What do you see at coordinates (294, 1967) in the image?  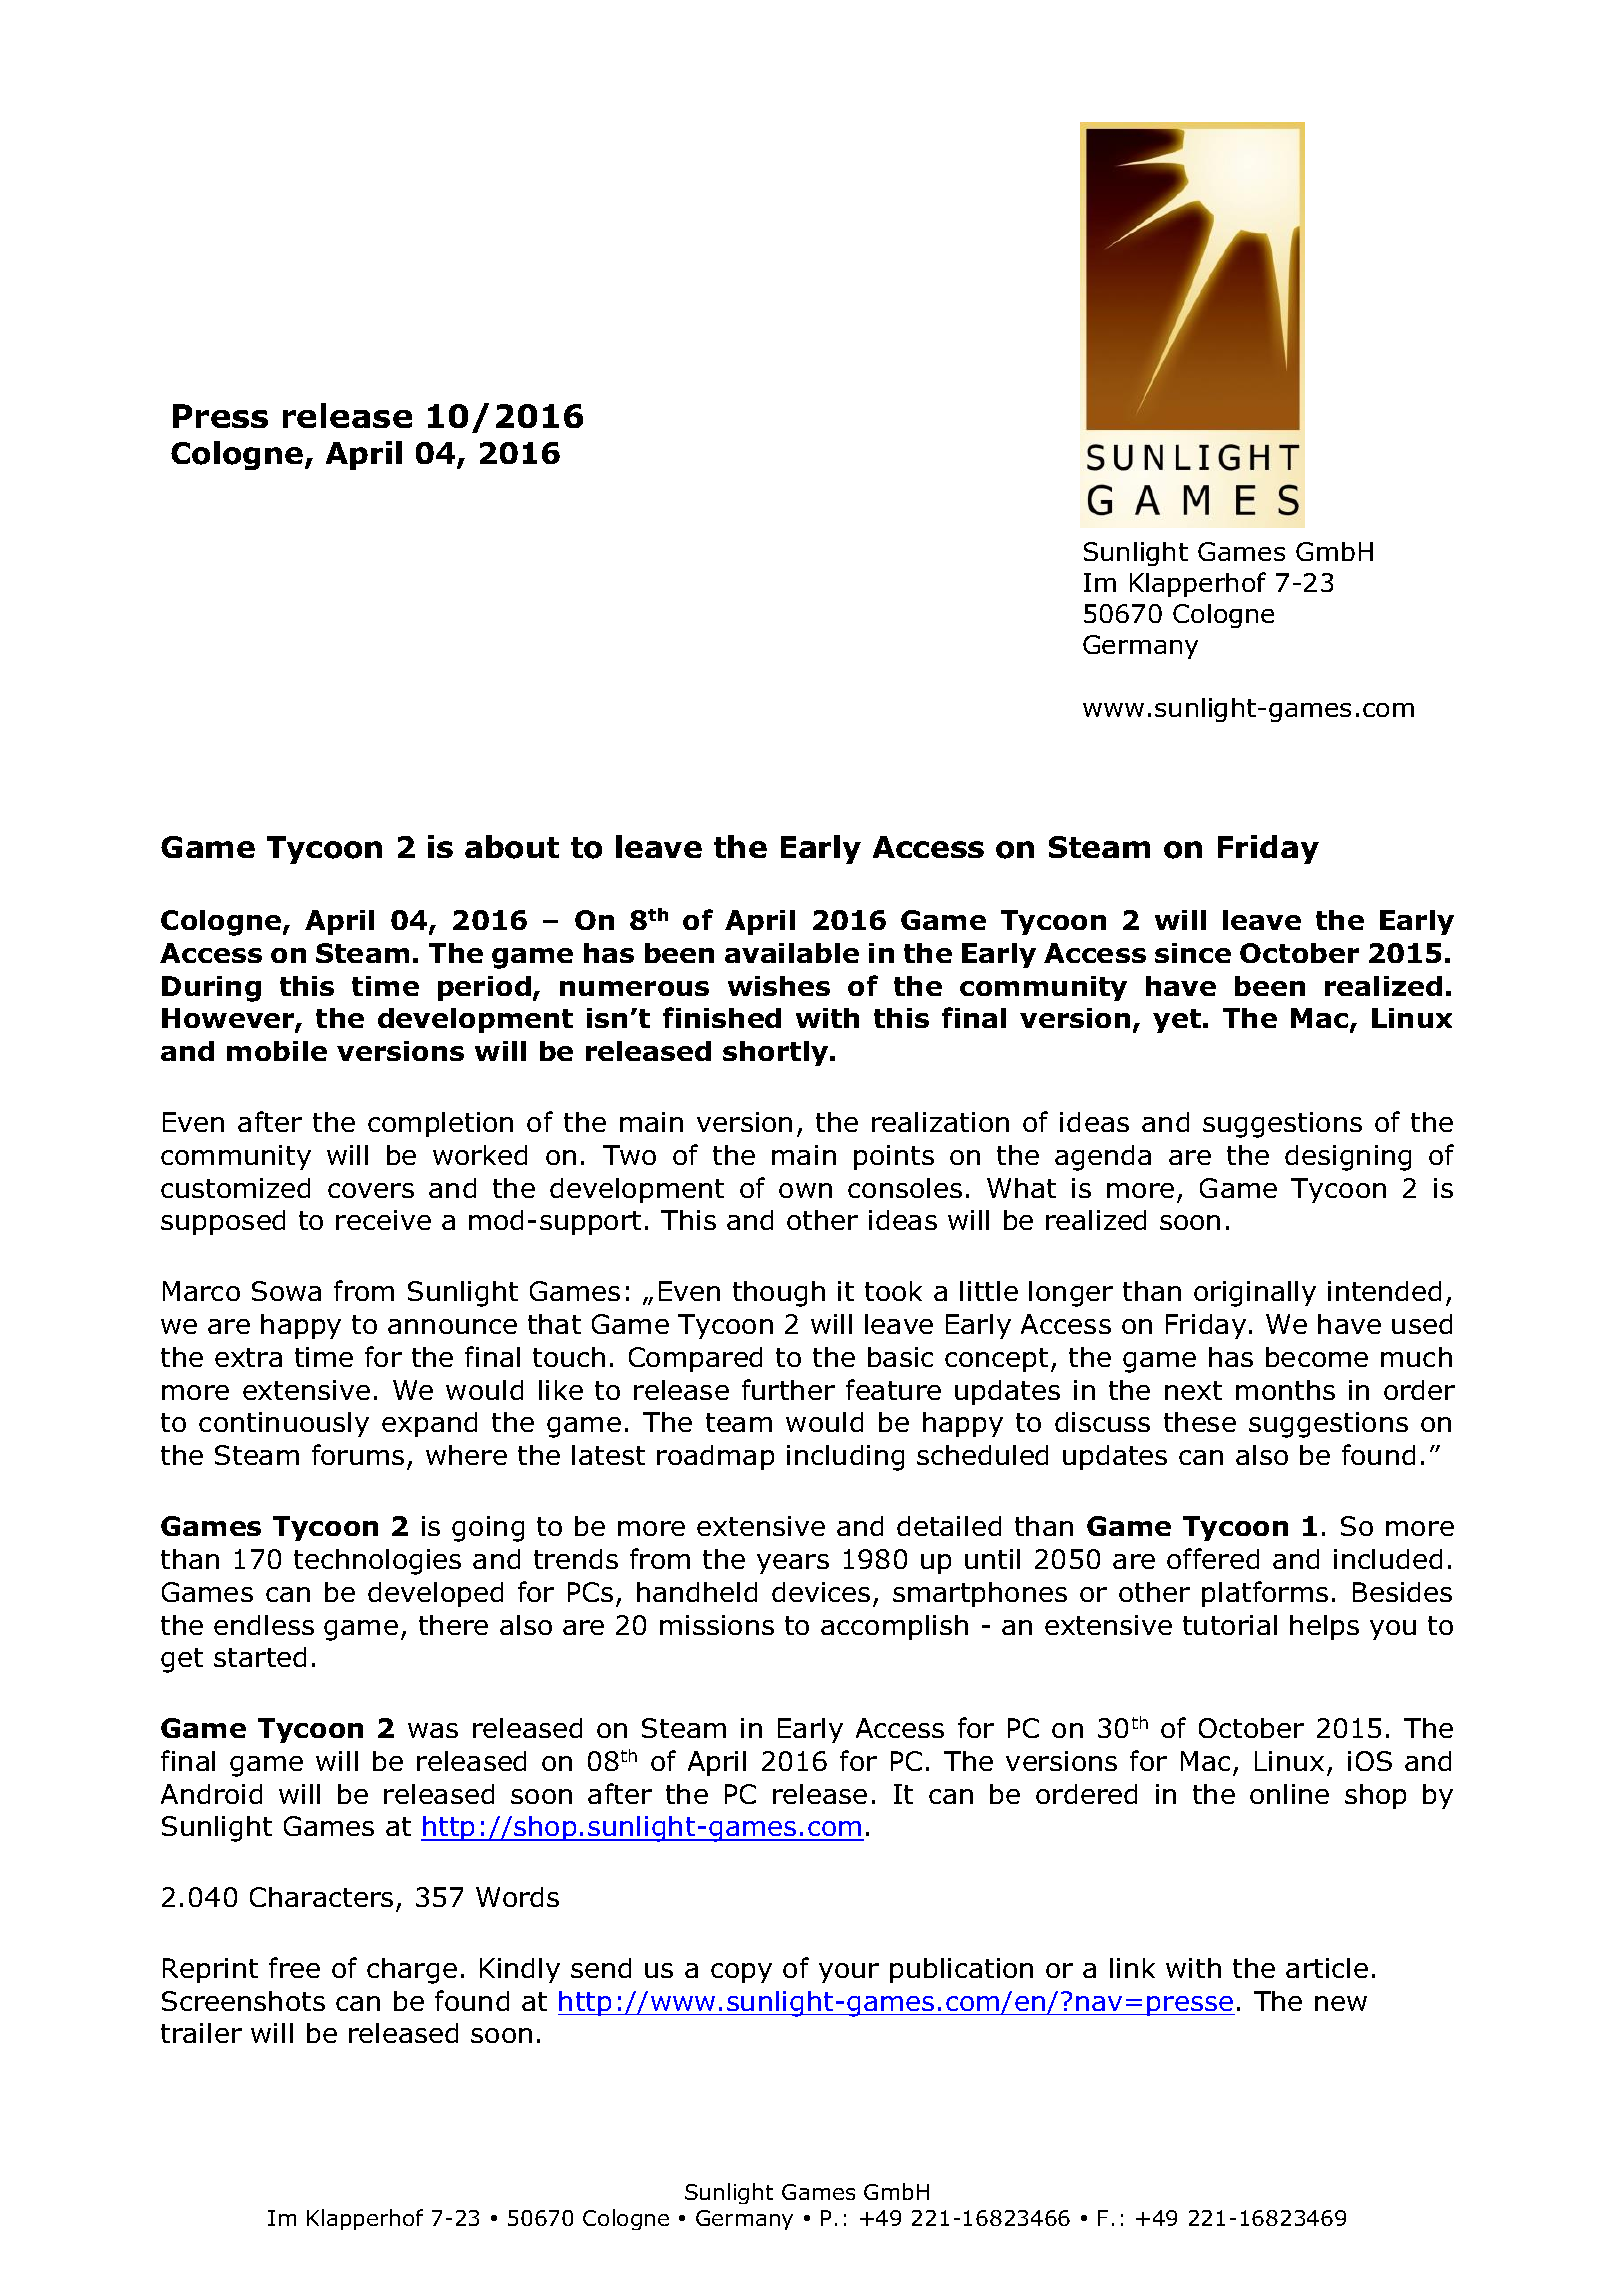 I see `free` at bounding box center [294, 1967].
